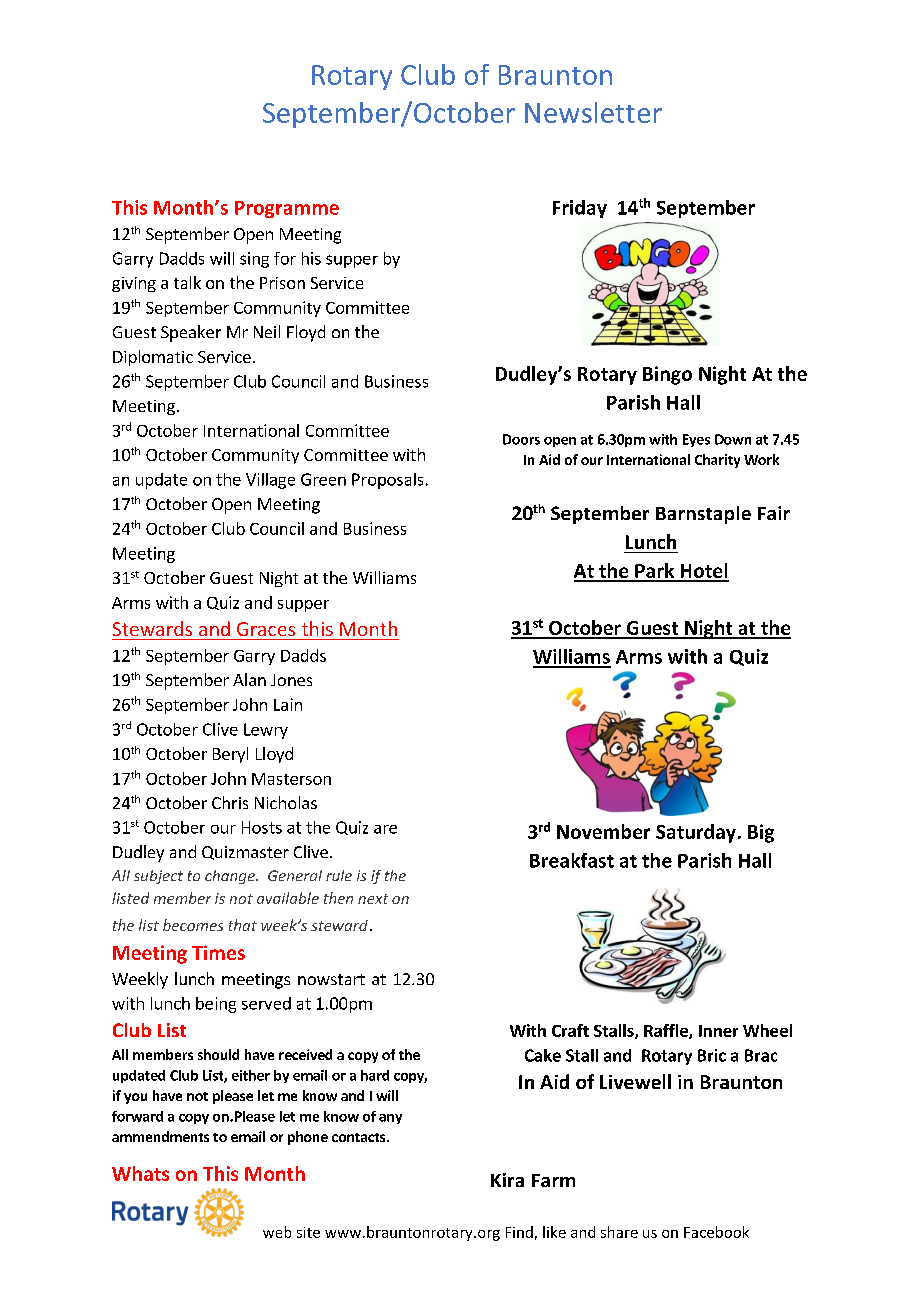 This page has height=1308, width=924. What do you see at coordinates (291, 680) in the page?
I see `Jones` at bounding box center [291, 680].
